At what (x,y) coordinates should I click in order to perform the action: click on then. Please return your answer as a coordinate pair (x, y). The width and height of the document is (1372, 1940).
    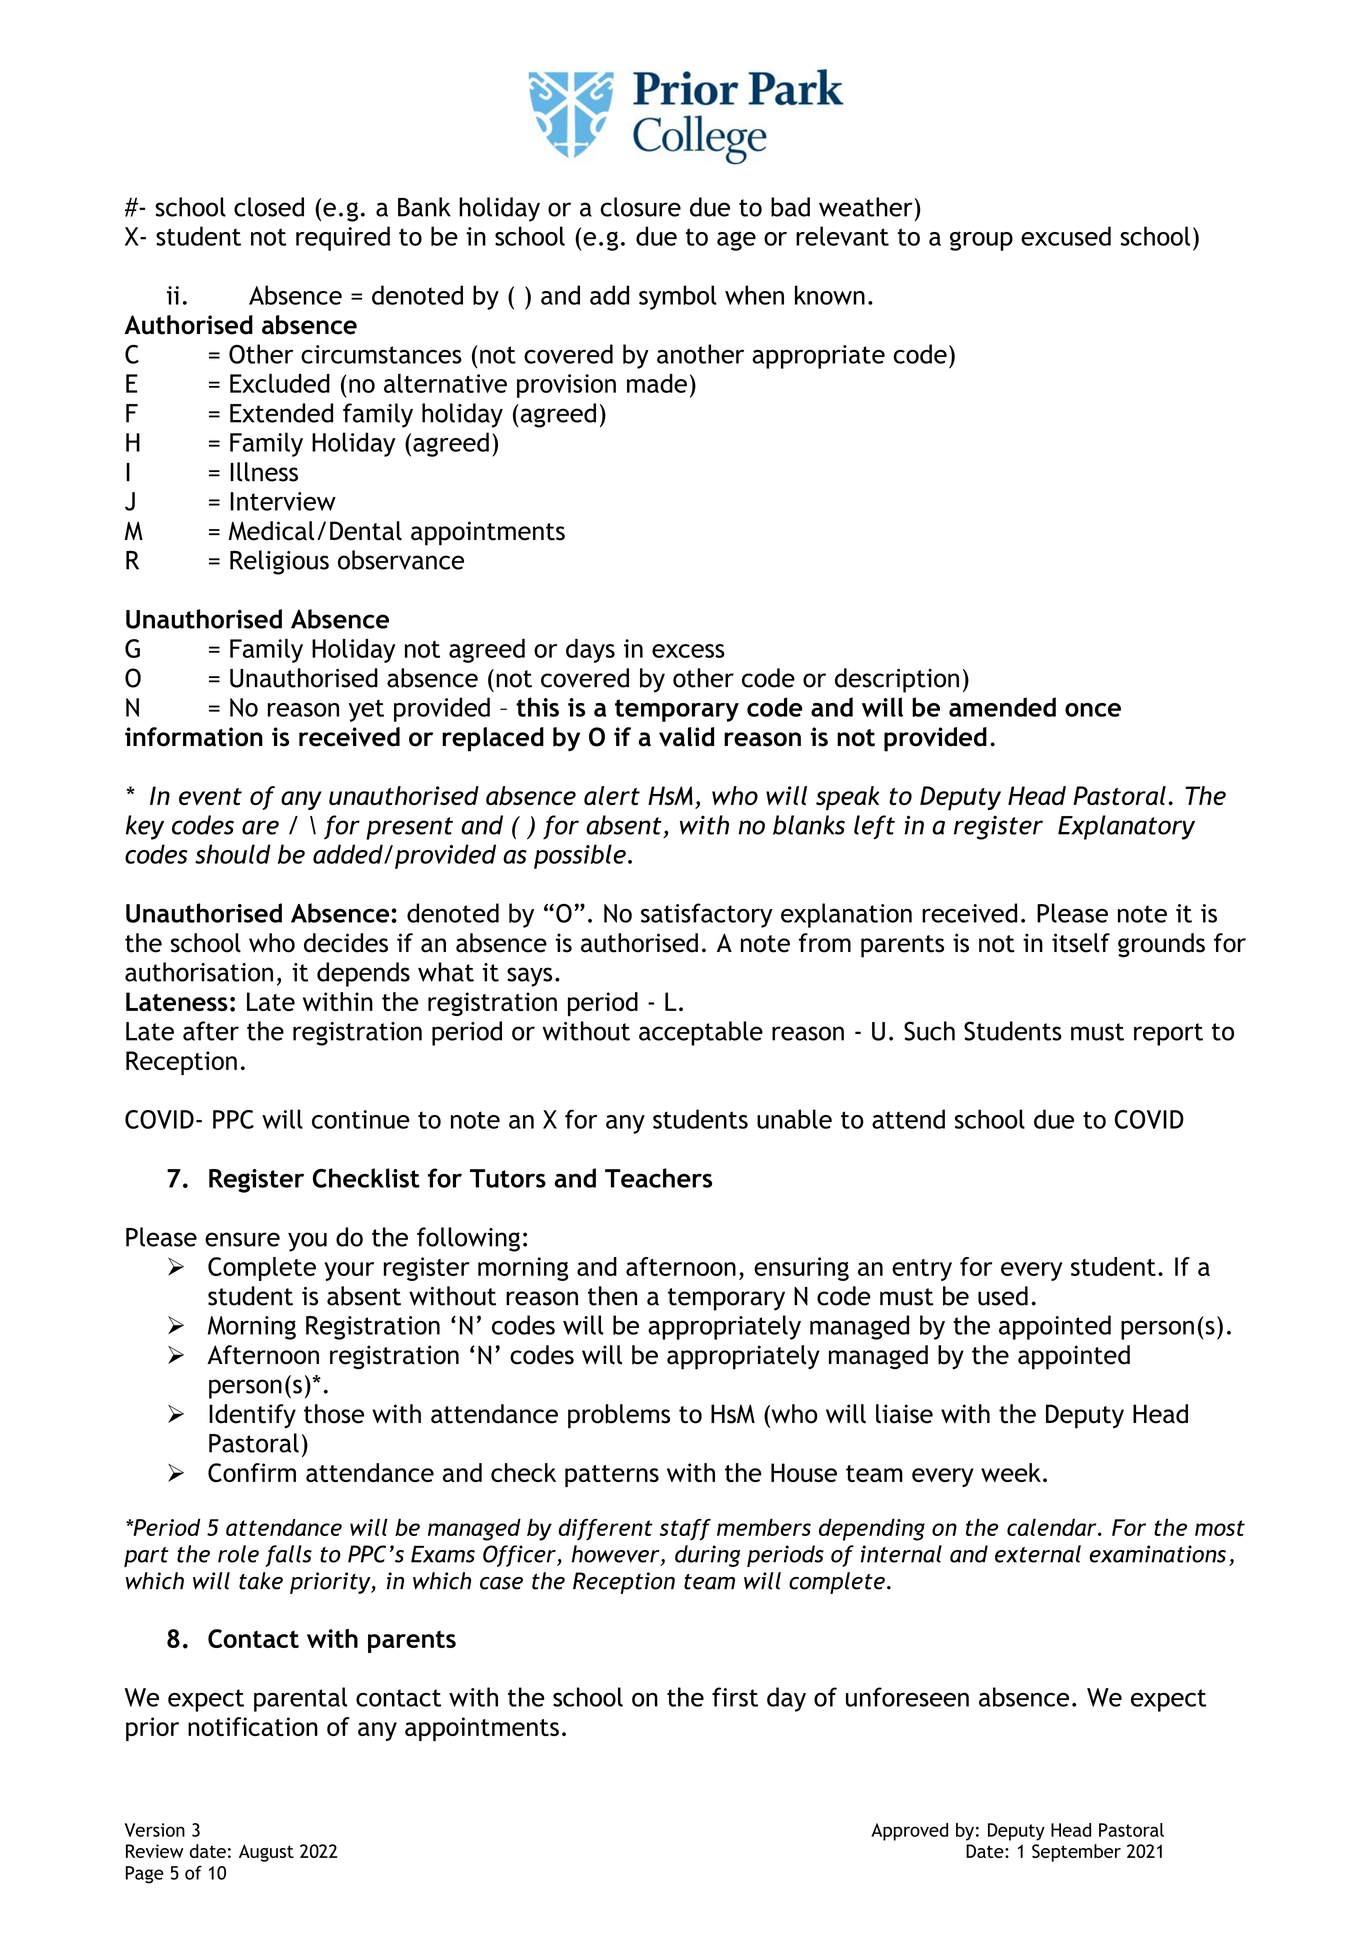
    Looking at the image, I should click on (612, 1296).
